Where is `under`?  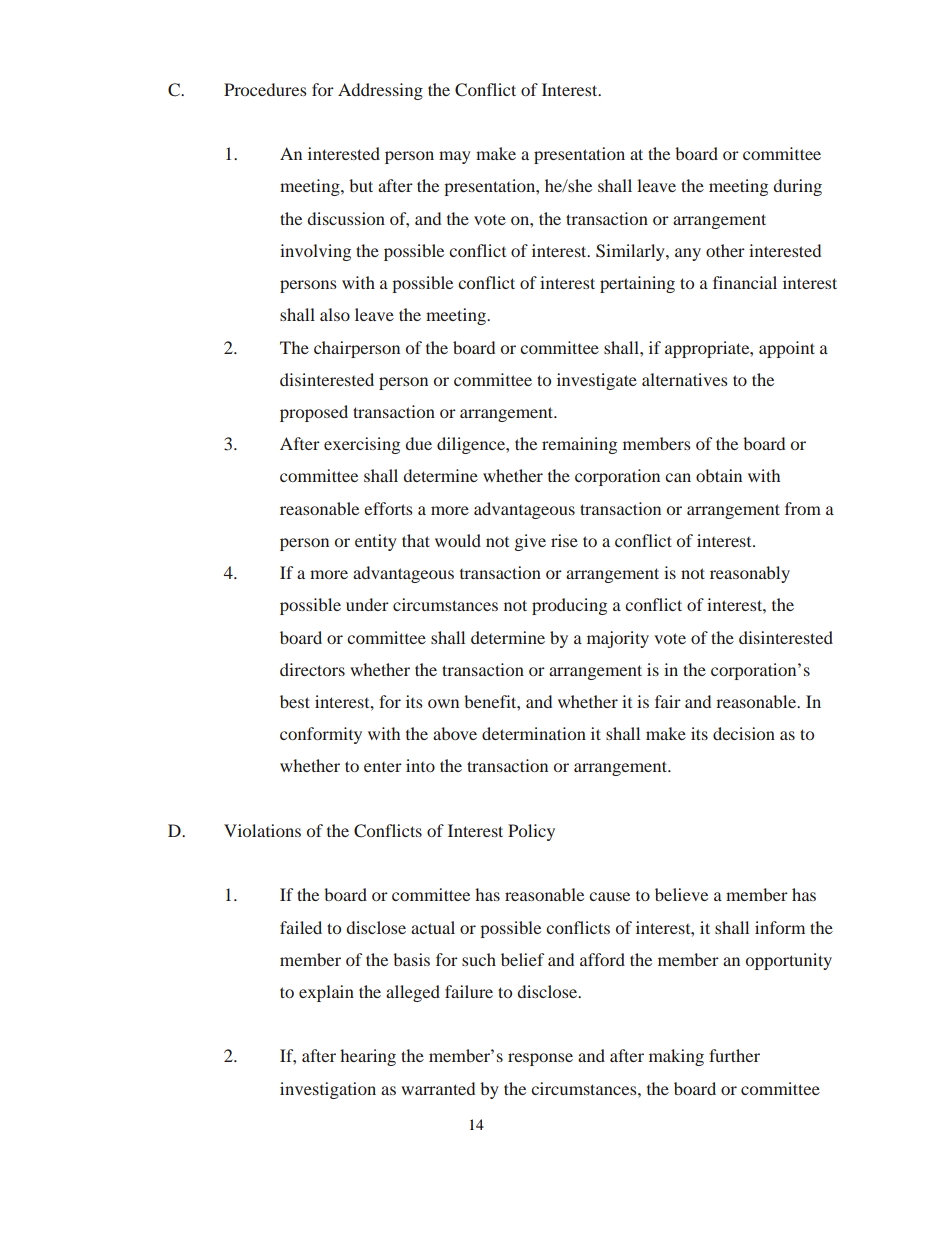
under is located at coordinates (367, 604).
